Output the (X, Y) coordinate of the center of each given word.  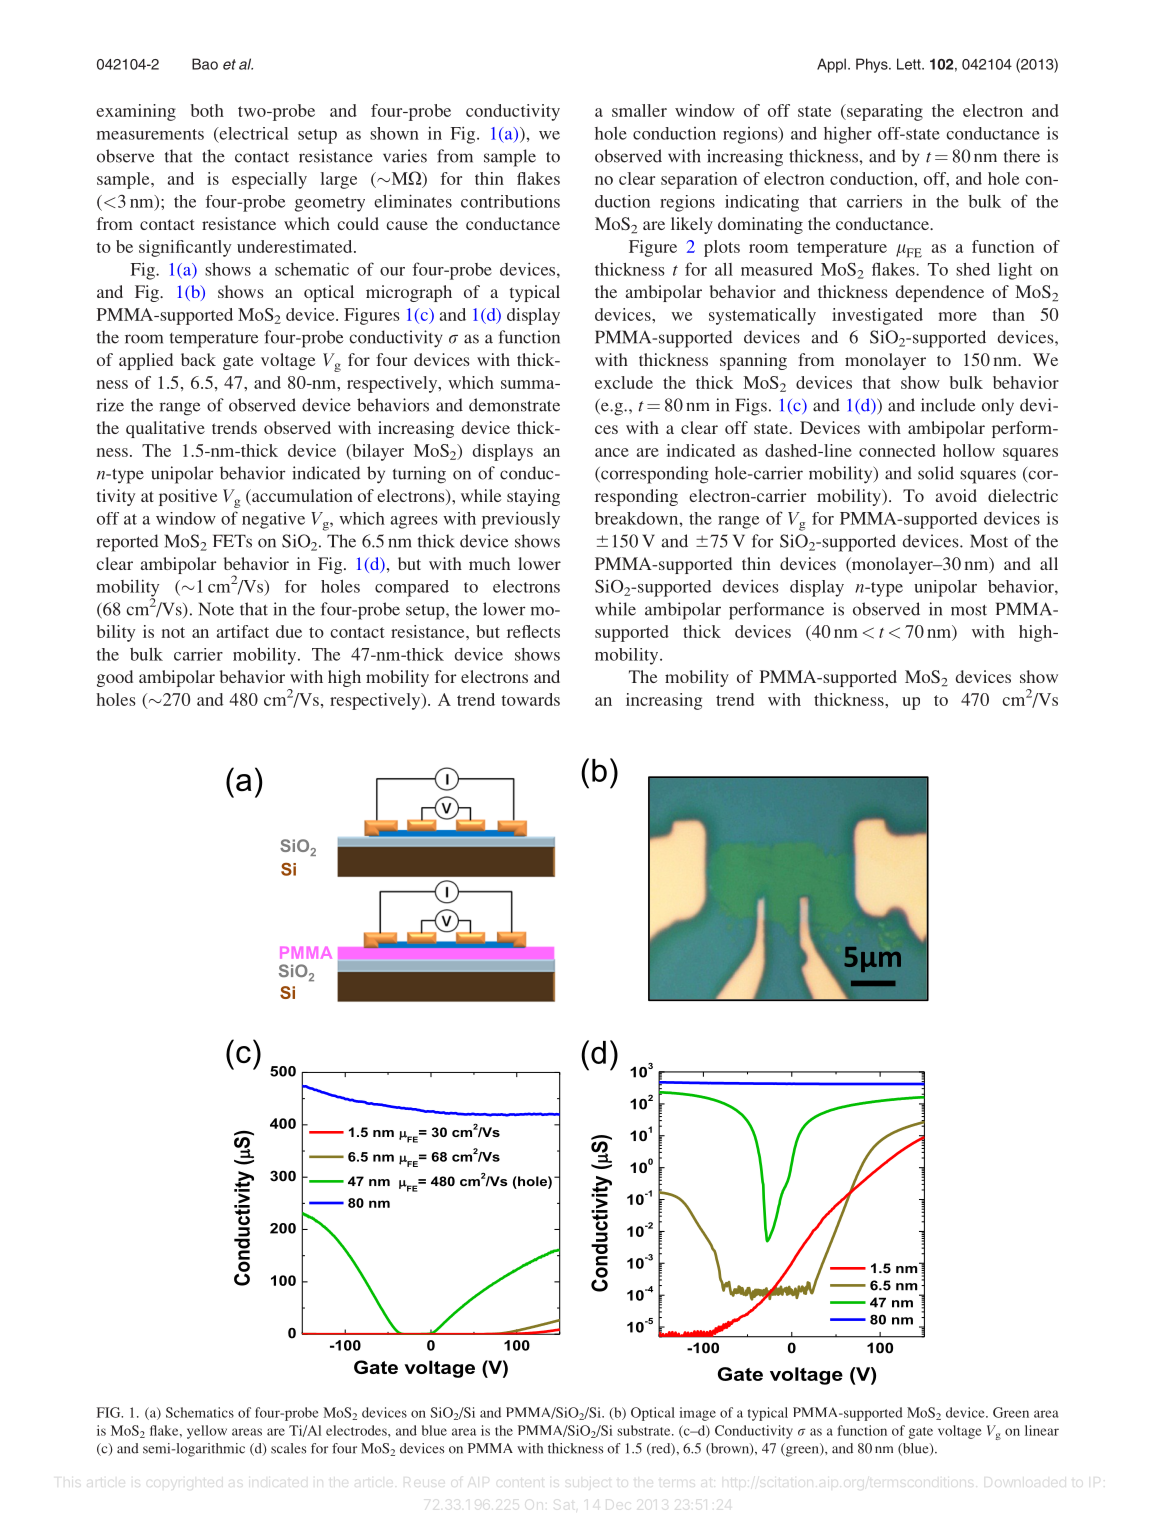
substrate (645, 1430)
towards (530, 699)
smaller (639, 110)
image (698, 1414)
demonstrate (514, 405)
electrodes (357, 1430)
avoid (956, 495)
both (207, 110)
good (115, 678)
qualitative (165, 429)
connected (897, 450)
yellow (207, 1432)
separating (884, 112)
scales (288, 1448)
